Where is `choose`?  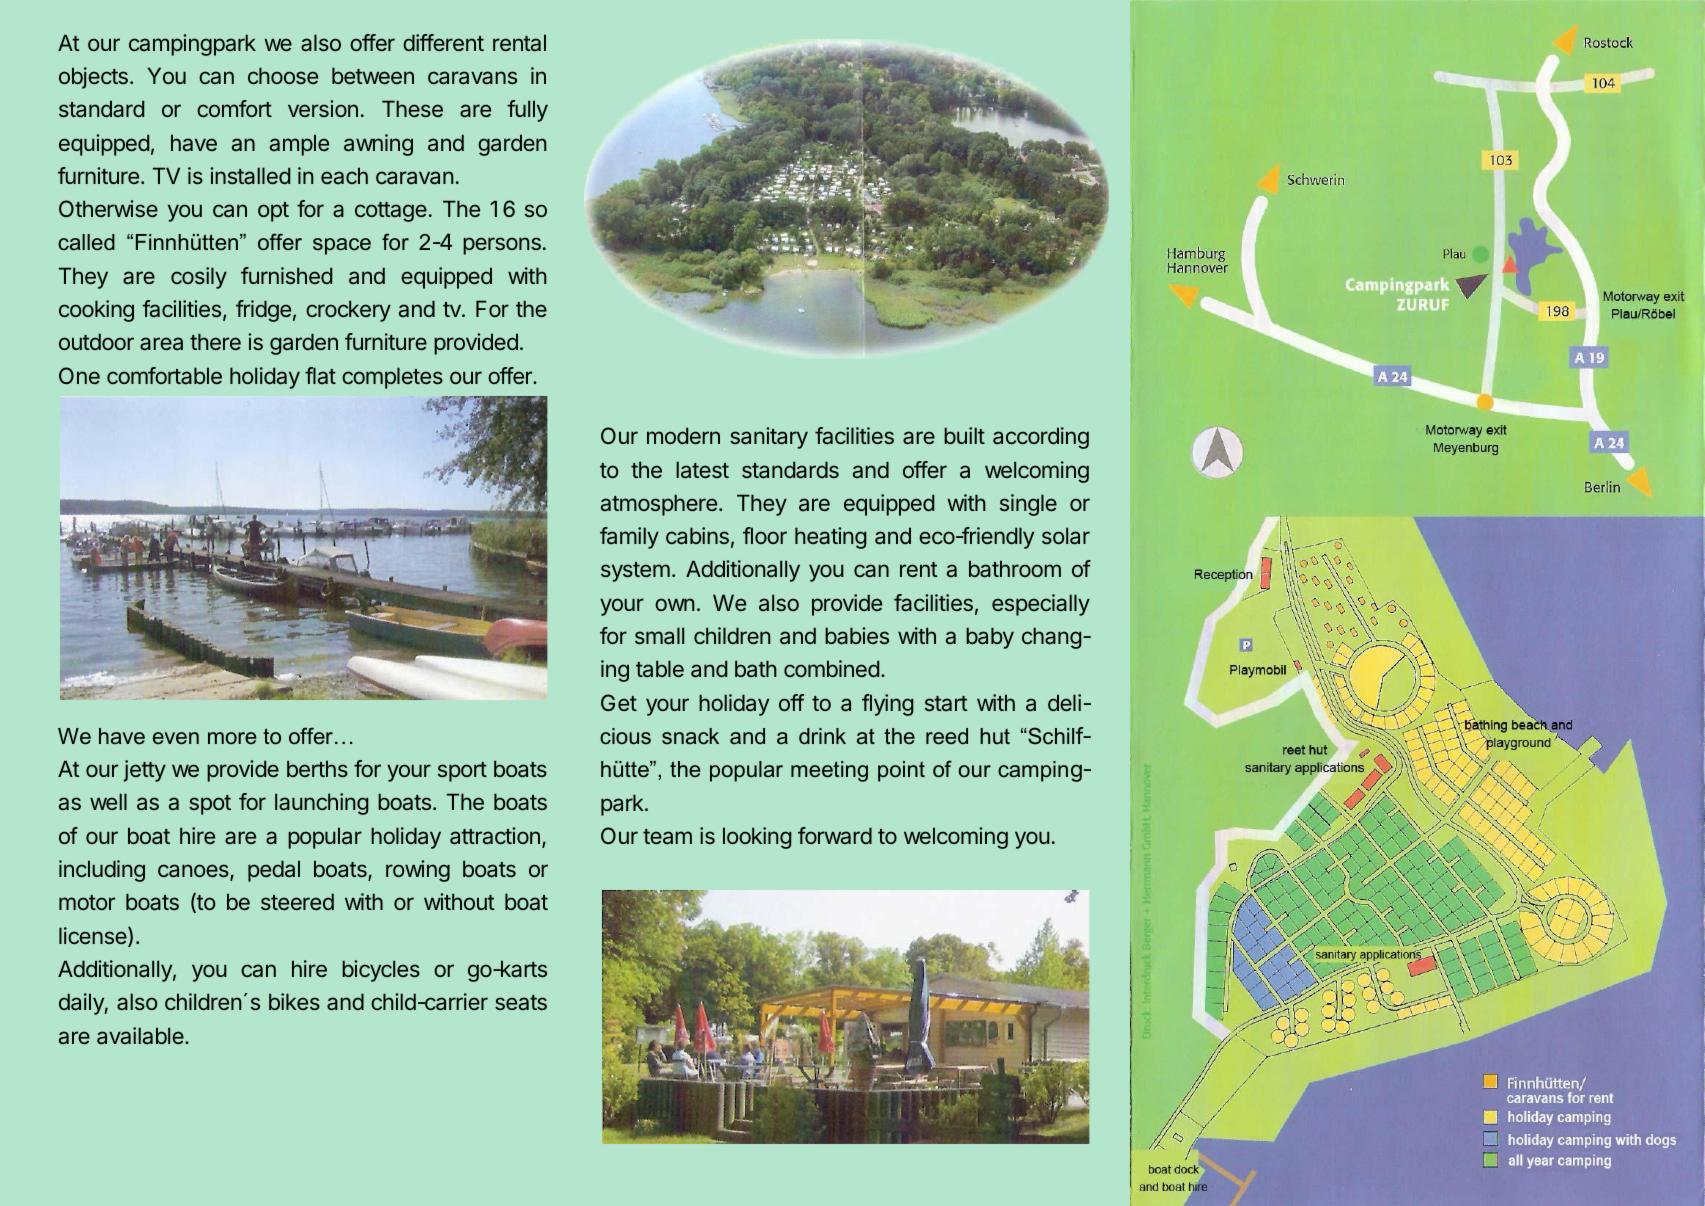 choose is located at coordinates (283, 75).
